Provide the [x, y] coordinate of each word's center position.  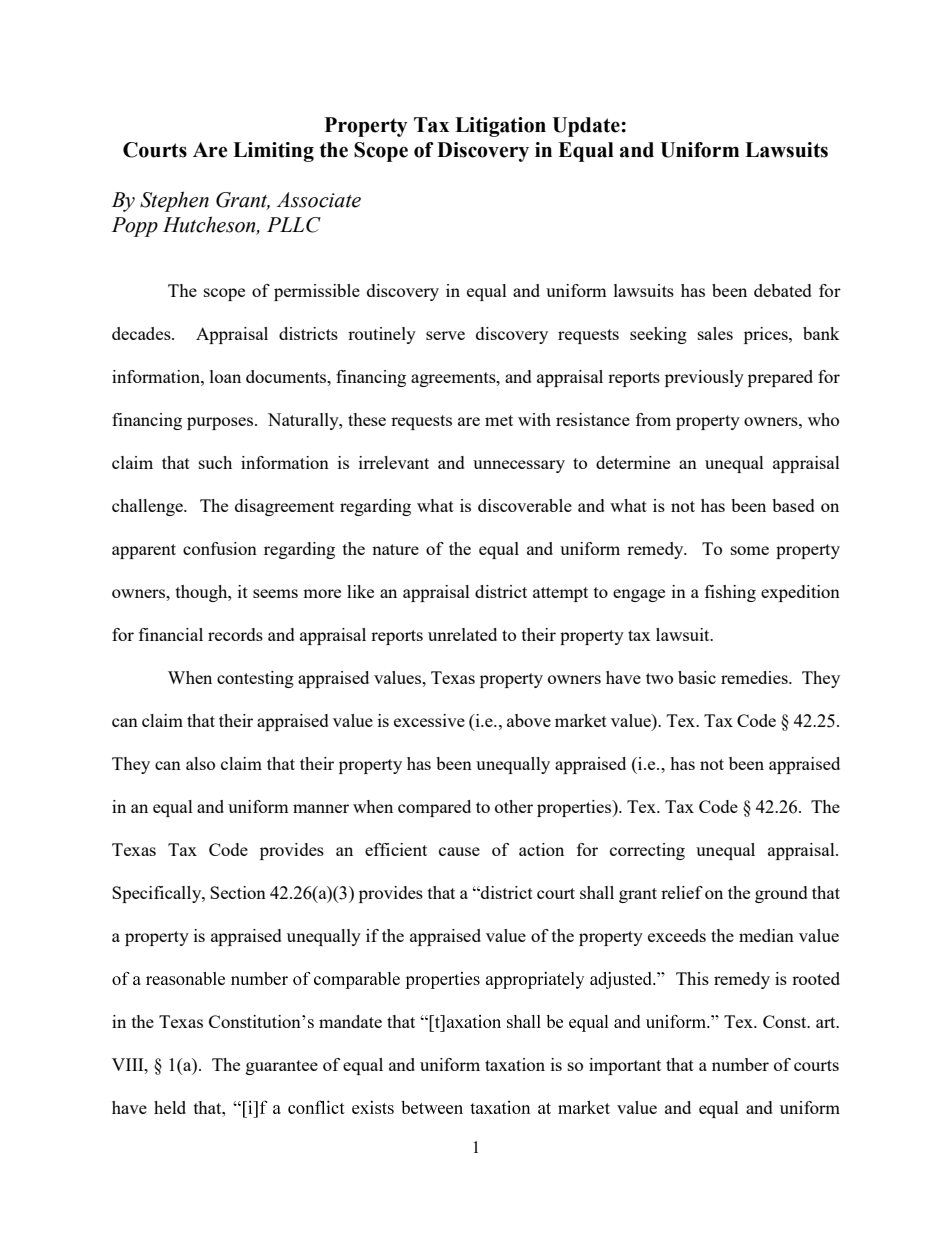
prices [767, 335]
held [170, 1107]
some [750, 550]
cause [459, 851]
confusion [220, 548]
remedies [755, 677]
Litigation [500, 127]
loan [225, 376]
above [529, 720]
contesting [255, 679]
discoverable [525, 505]
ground [781, 894]
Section [238, 892]
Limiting [273, 152]
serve [445, 335]
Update [587, 127]
